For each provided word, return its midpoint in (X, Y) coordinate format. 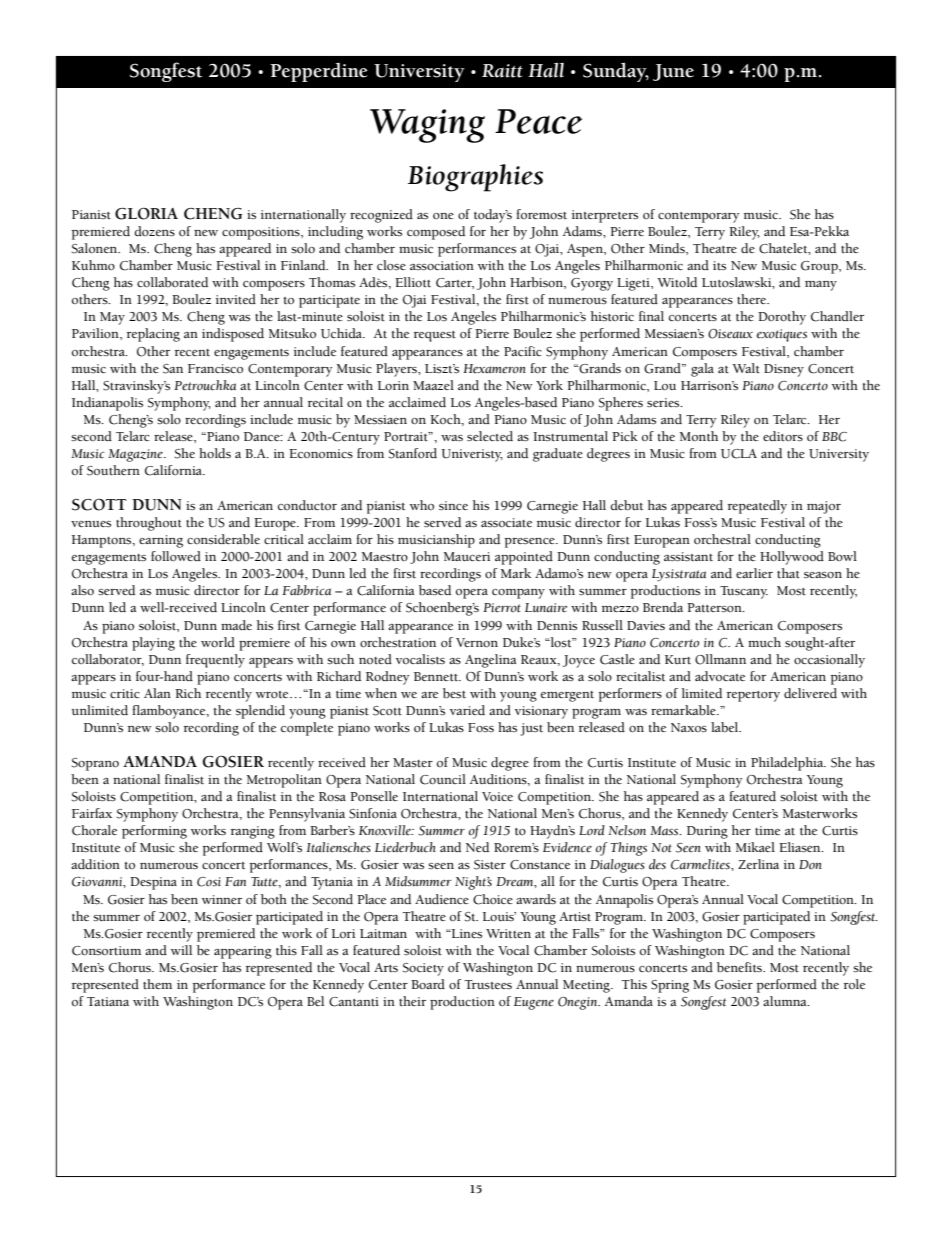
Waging (427, 126)
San (173, 369)
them (157, 984)
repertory (753, 696)
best (454, 693)
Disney (784, 370)
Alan (157, 693)
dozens (154, 231)
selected (490, 436)
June (673, 72)
